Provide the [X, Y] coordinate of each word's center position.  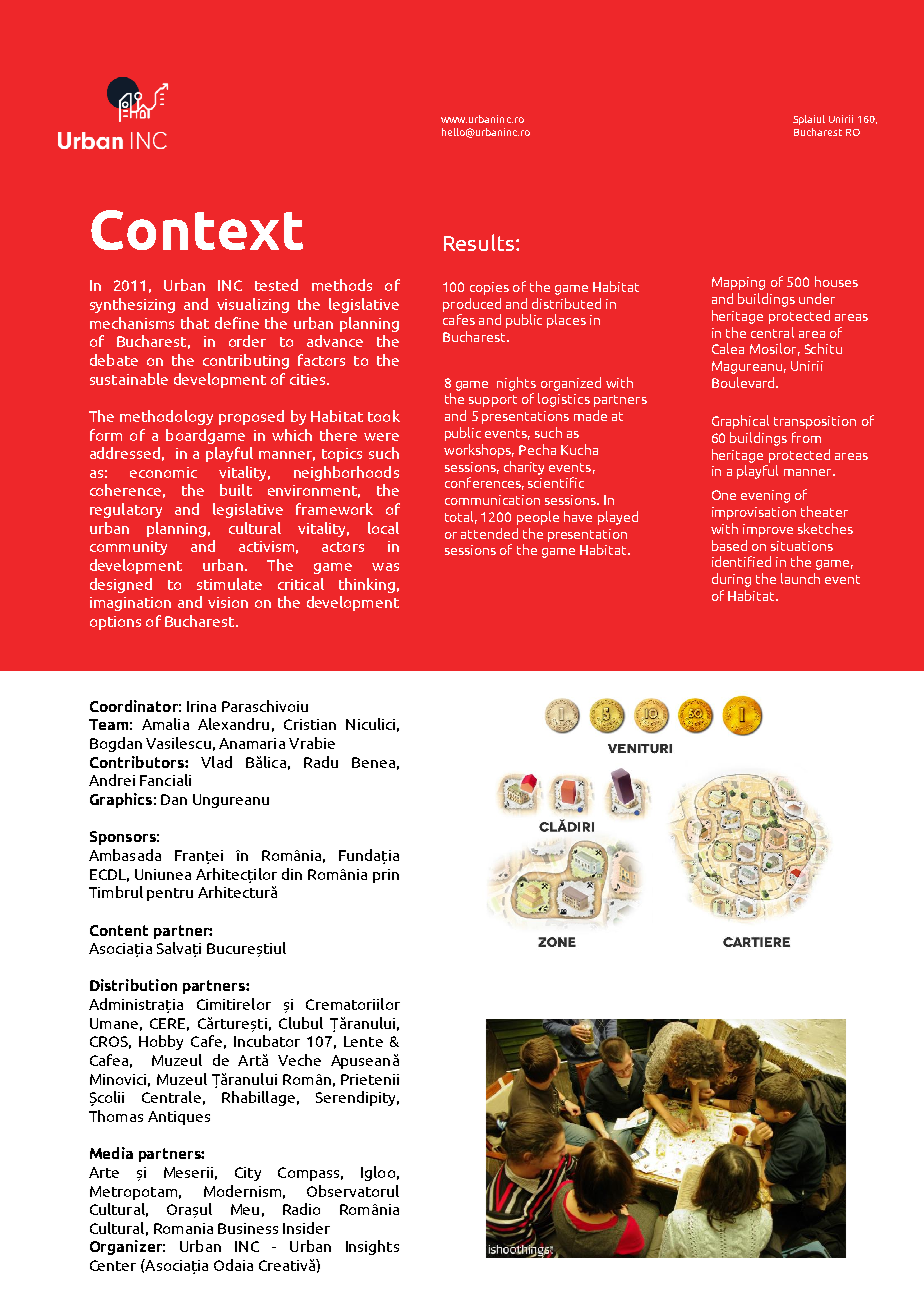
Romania [183, 1228]
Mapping [738, 283]
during [731, 580]
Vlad [216, 762]
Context [197, 230]
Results [479, 242]
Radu [321, 762]
